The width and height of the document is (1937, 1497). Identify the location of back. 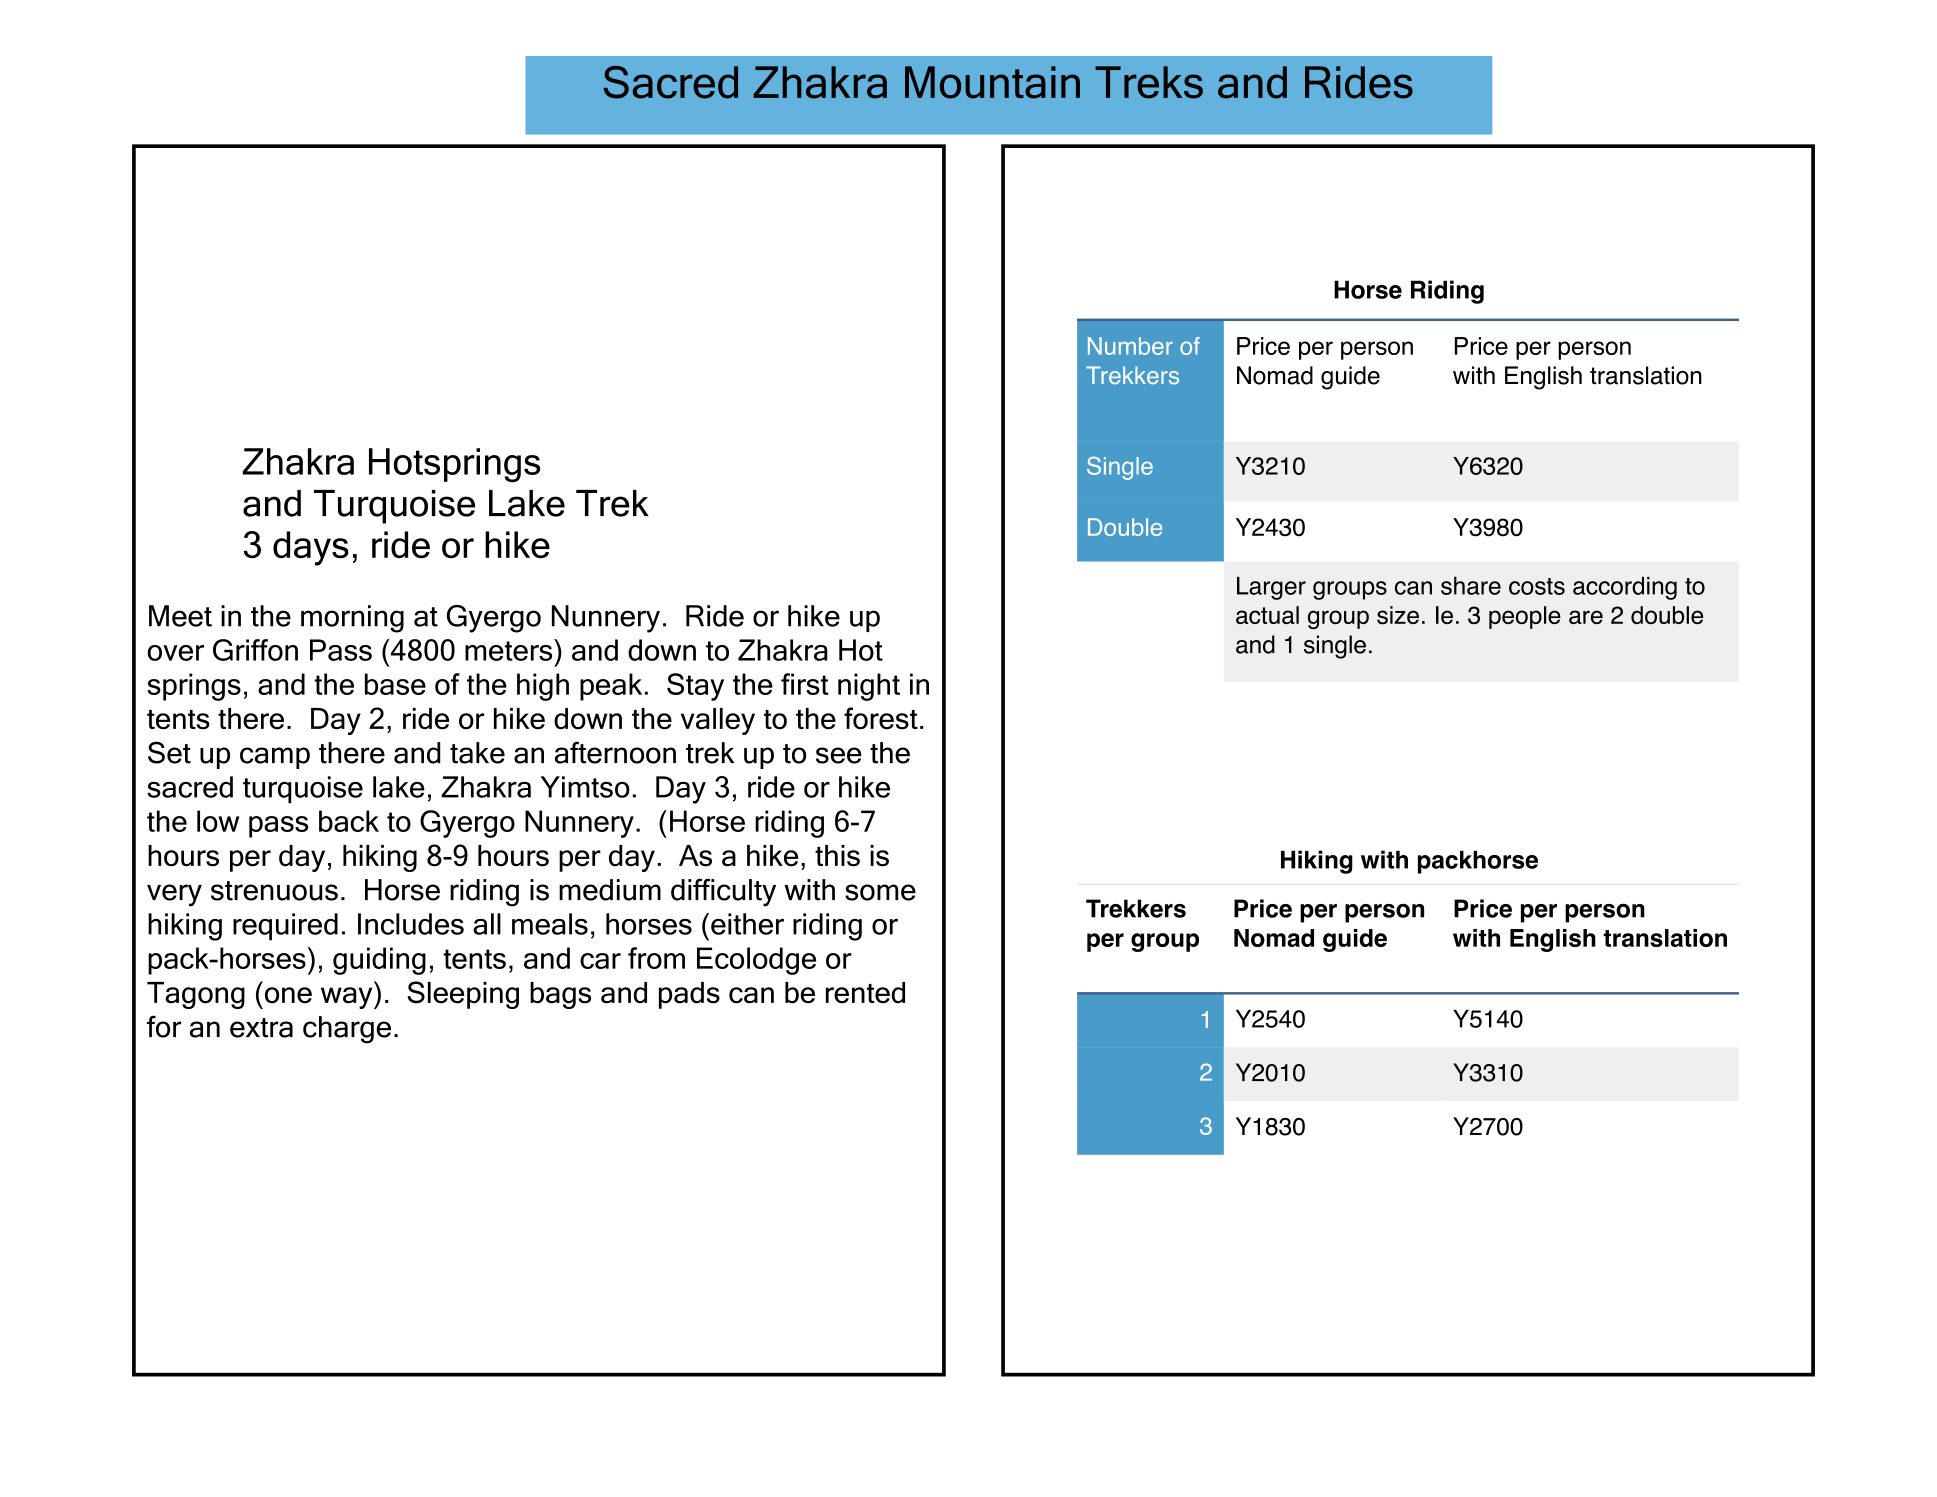
(349, 821).
